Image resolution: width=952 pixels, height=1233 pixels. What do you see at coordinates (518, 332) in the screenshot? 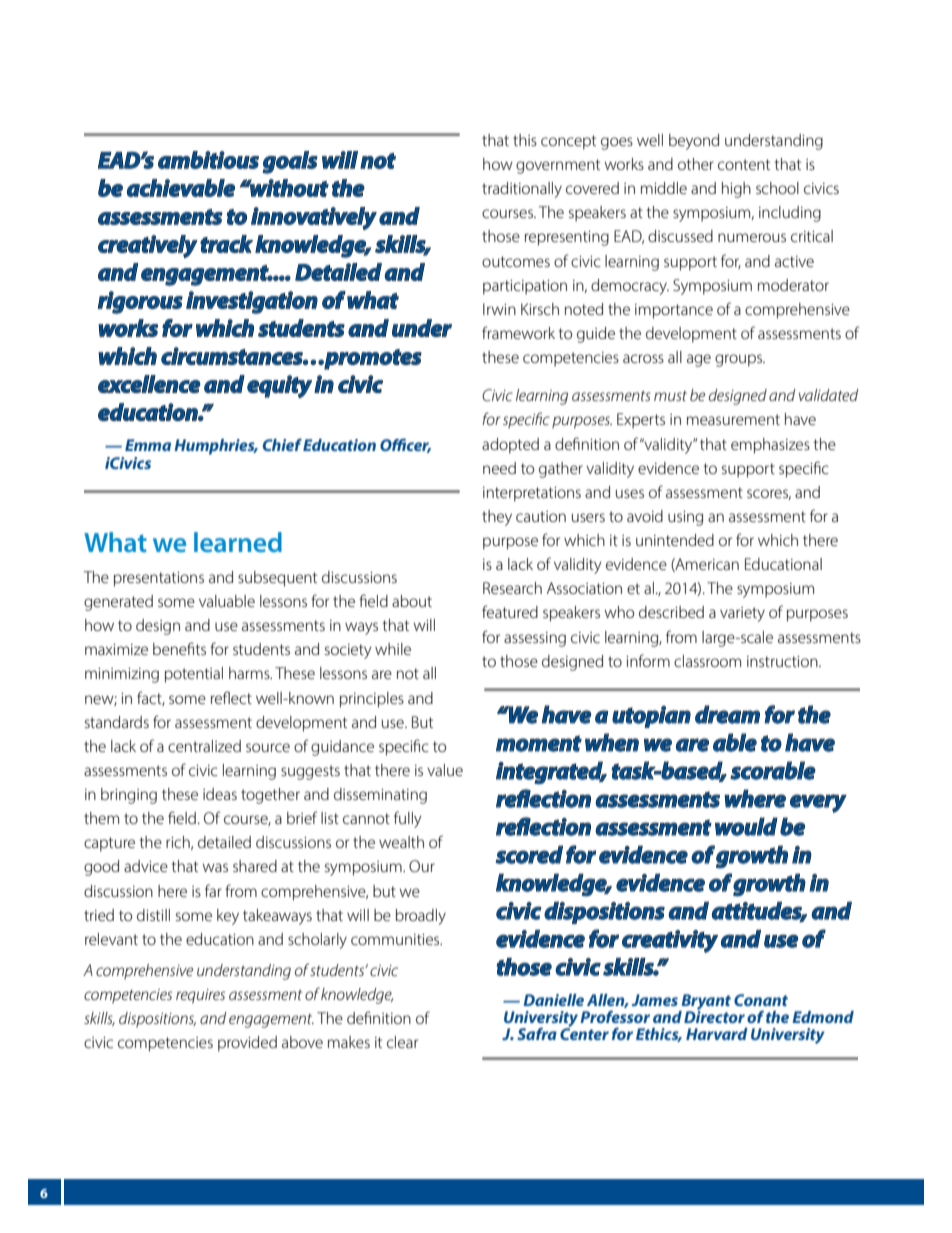
I see `framework` at bounding box center [518, 332].
